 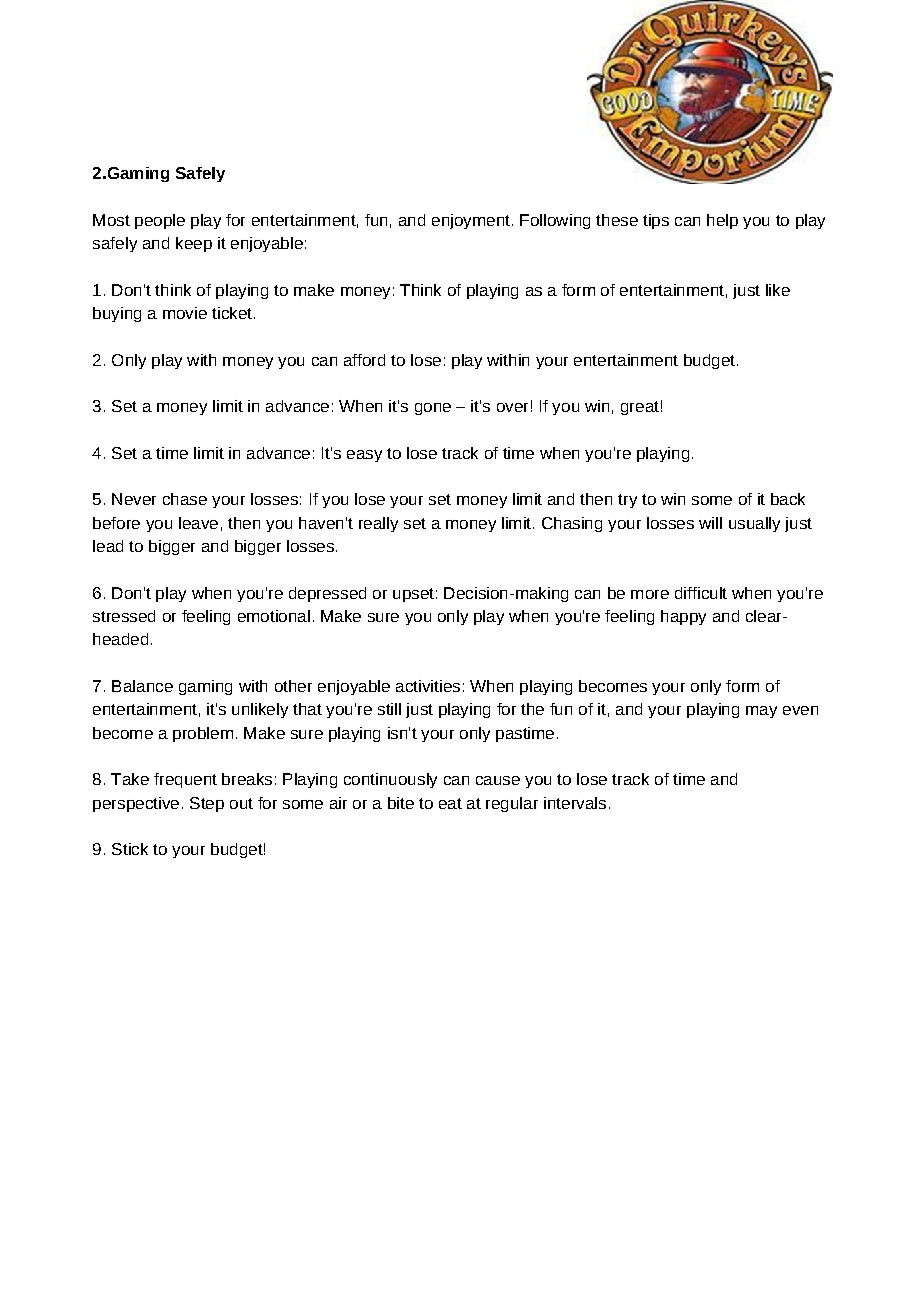 I want to click on keep, so click(x=194, y=244).
